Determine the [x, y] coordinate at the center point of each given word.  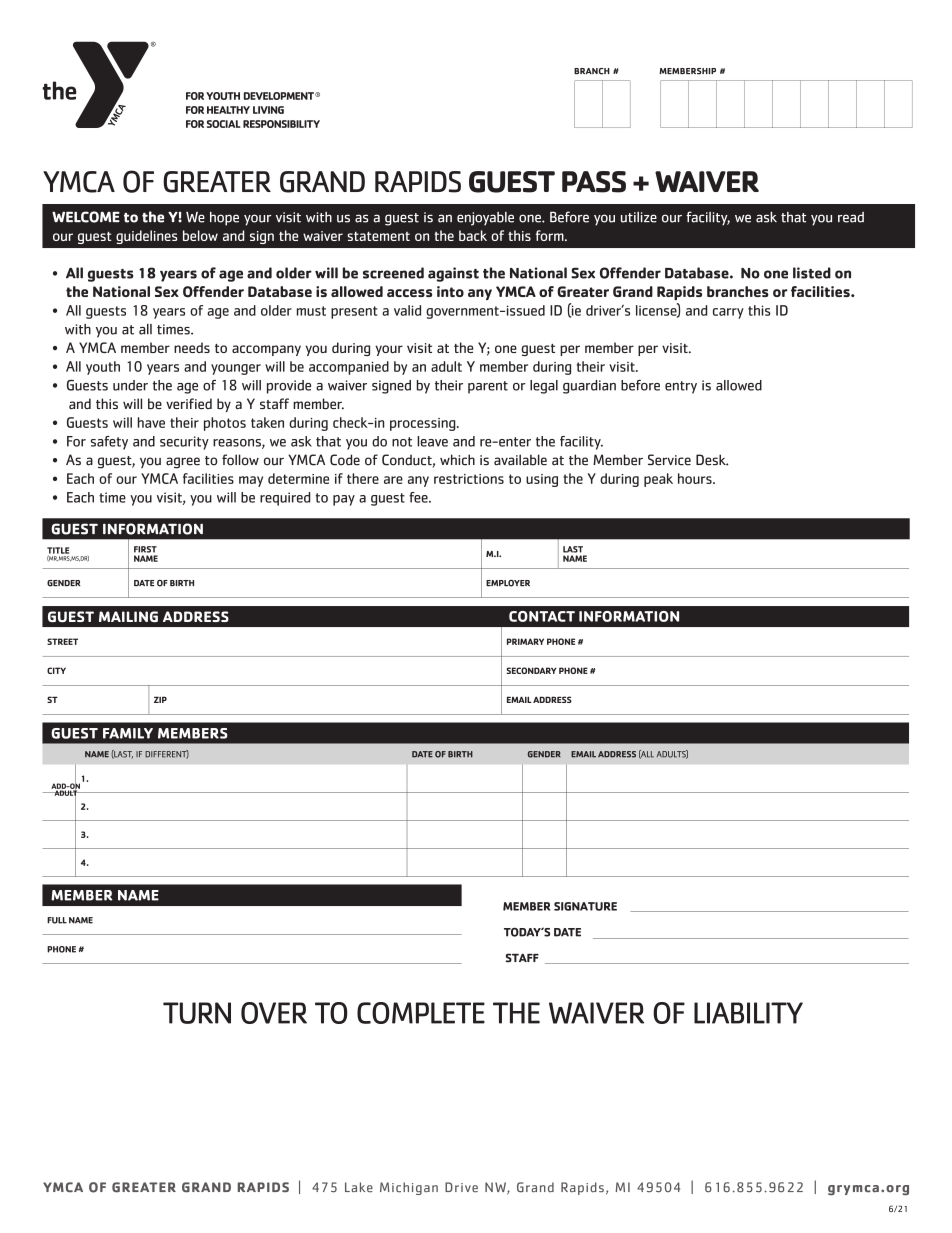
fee [419, 497]
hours [696, 478]
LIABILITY [748, 1013]
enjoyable [485, 219]
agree [183, 463]
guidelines [146, 237]
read [851, 217]
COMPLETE [421, 1013]
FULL [57, 920]
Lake [359, 1187]
